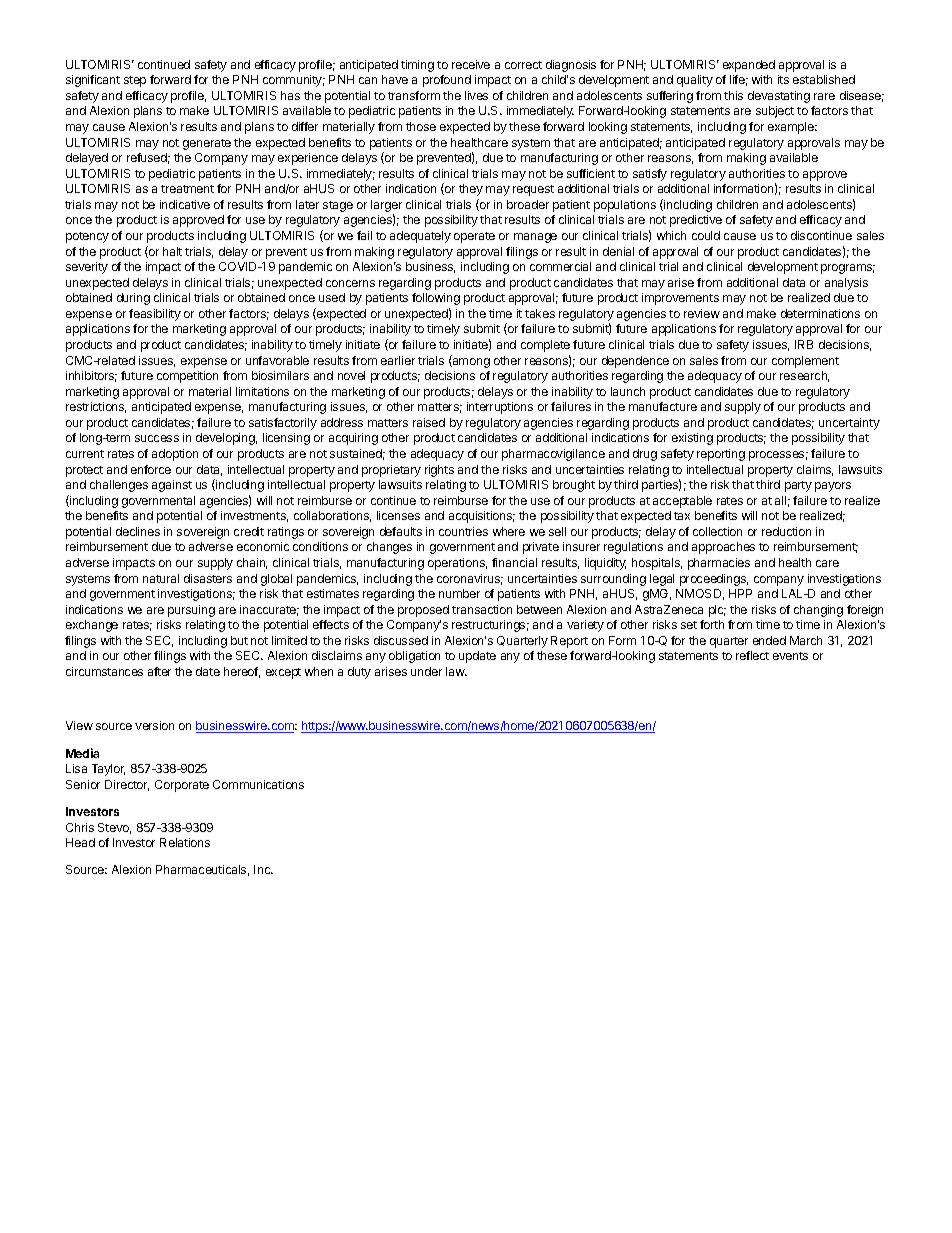 Image resolution: width=952 pixels, height=1233 pixels. Describe the element at coordinates (436, 299) in the document. I see `following` at that location.
